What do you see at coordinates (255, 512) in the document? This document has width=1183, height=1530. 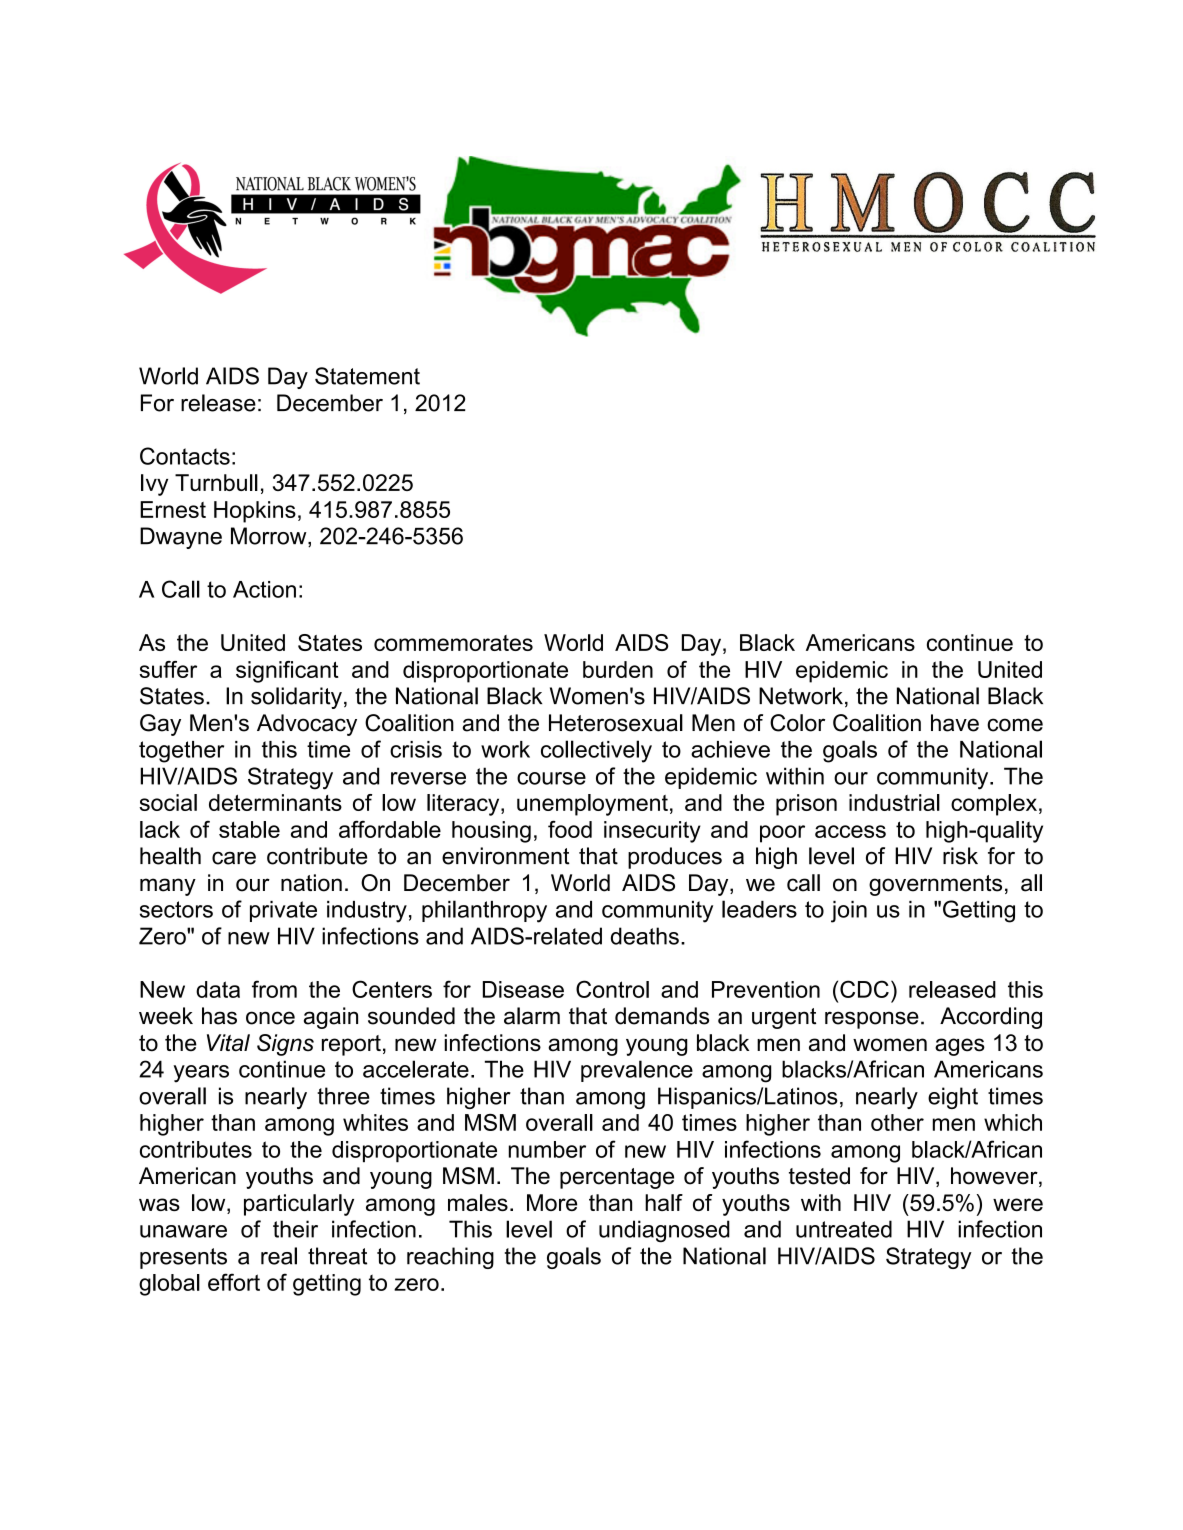 I see `Hopkins` at bounding box center [255, 512].
